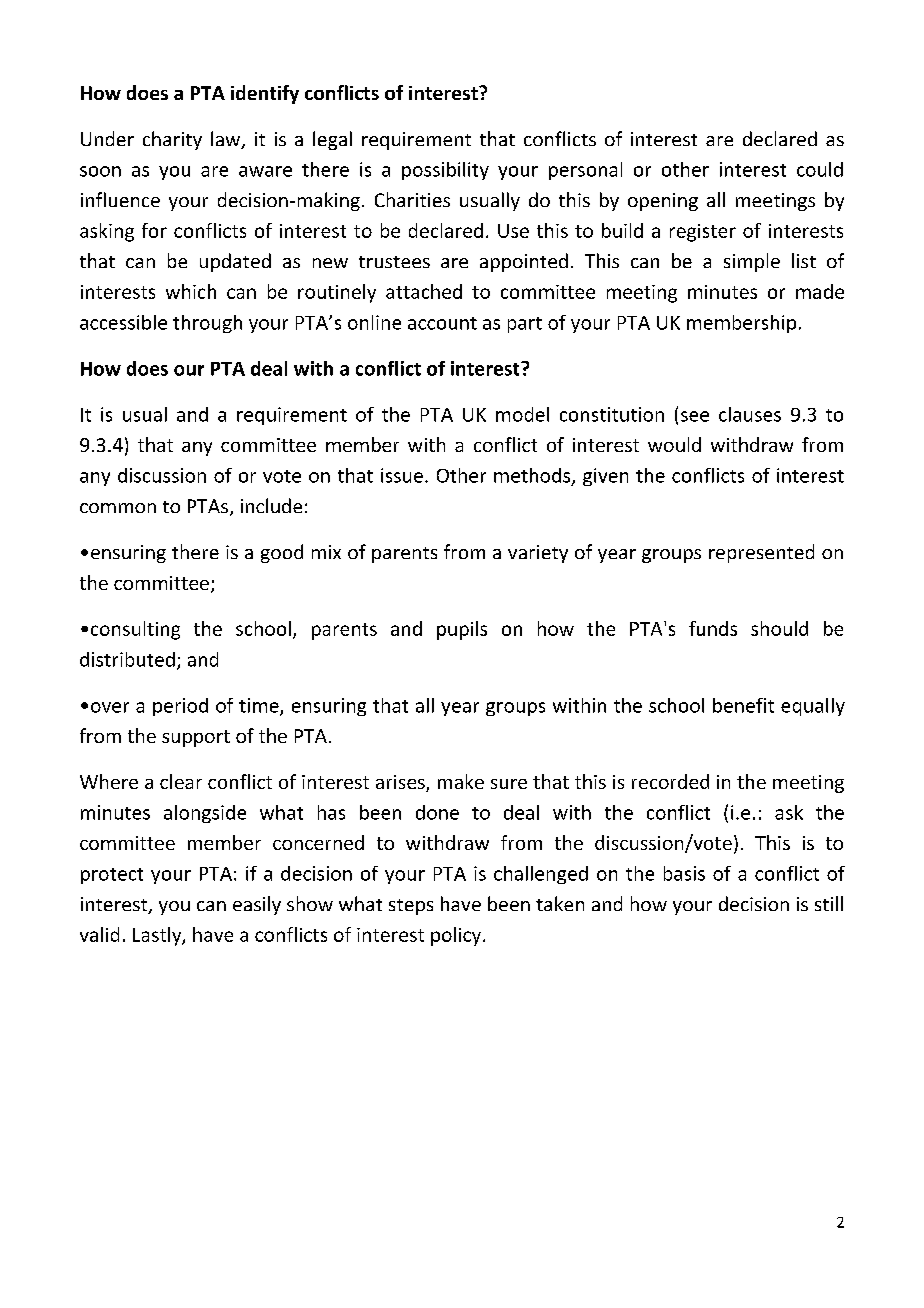 The image size is (924, 1308). What do you see at coordinates (135, 630) in the page?
I see `consulting` at bounding box center [135, 630].
